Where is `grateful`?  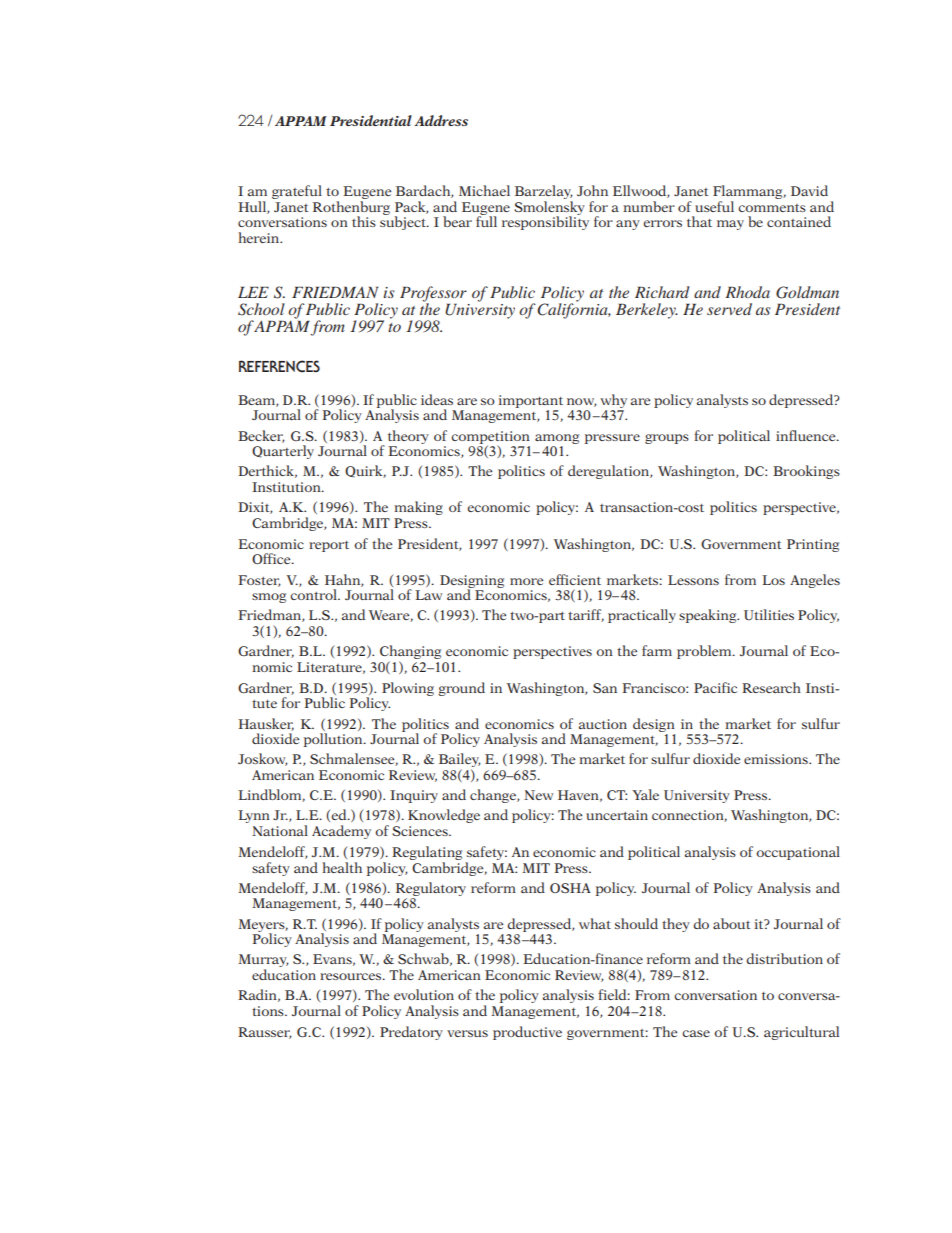
grateful is located at coordinates (297, 192).
